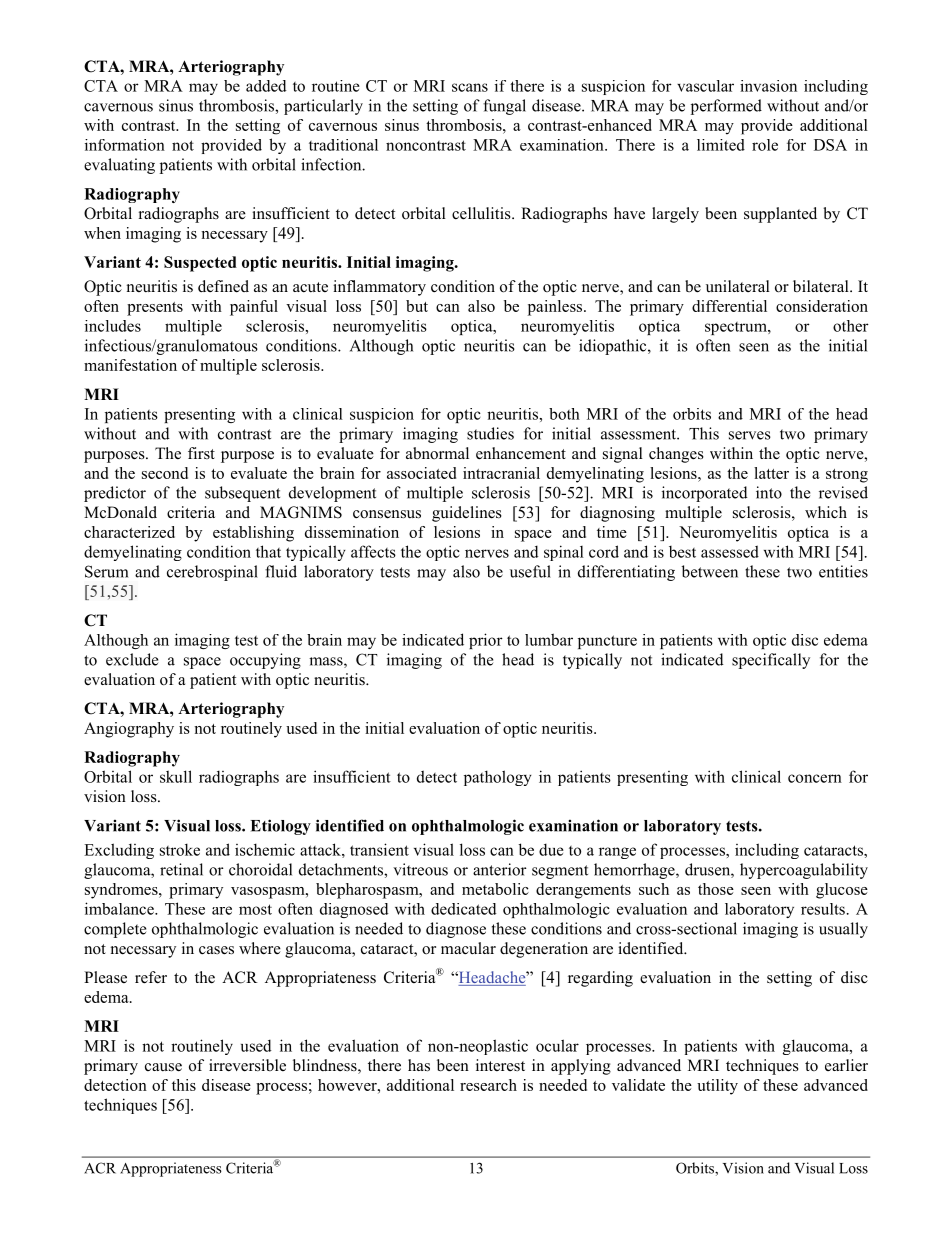 The image size is (952, 1233). I want to click on Serum, so click(106, 571).
